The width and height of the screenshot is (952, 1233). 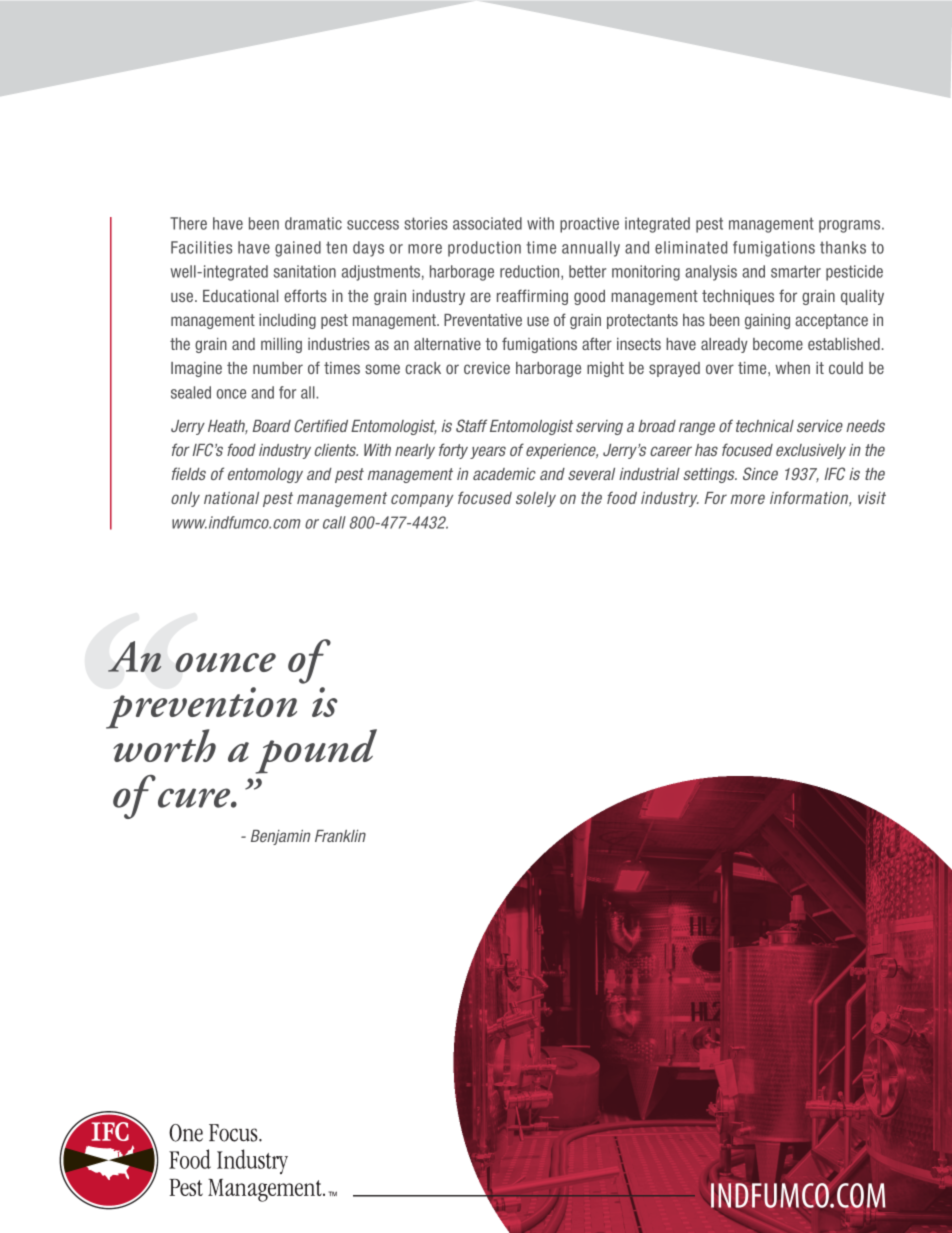 What do you see at coordinates (225, 662) in the screenshot?
I see `ounce` at bounding box center [225, 662].
